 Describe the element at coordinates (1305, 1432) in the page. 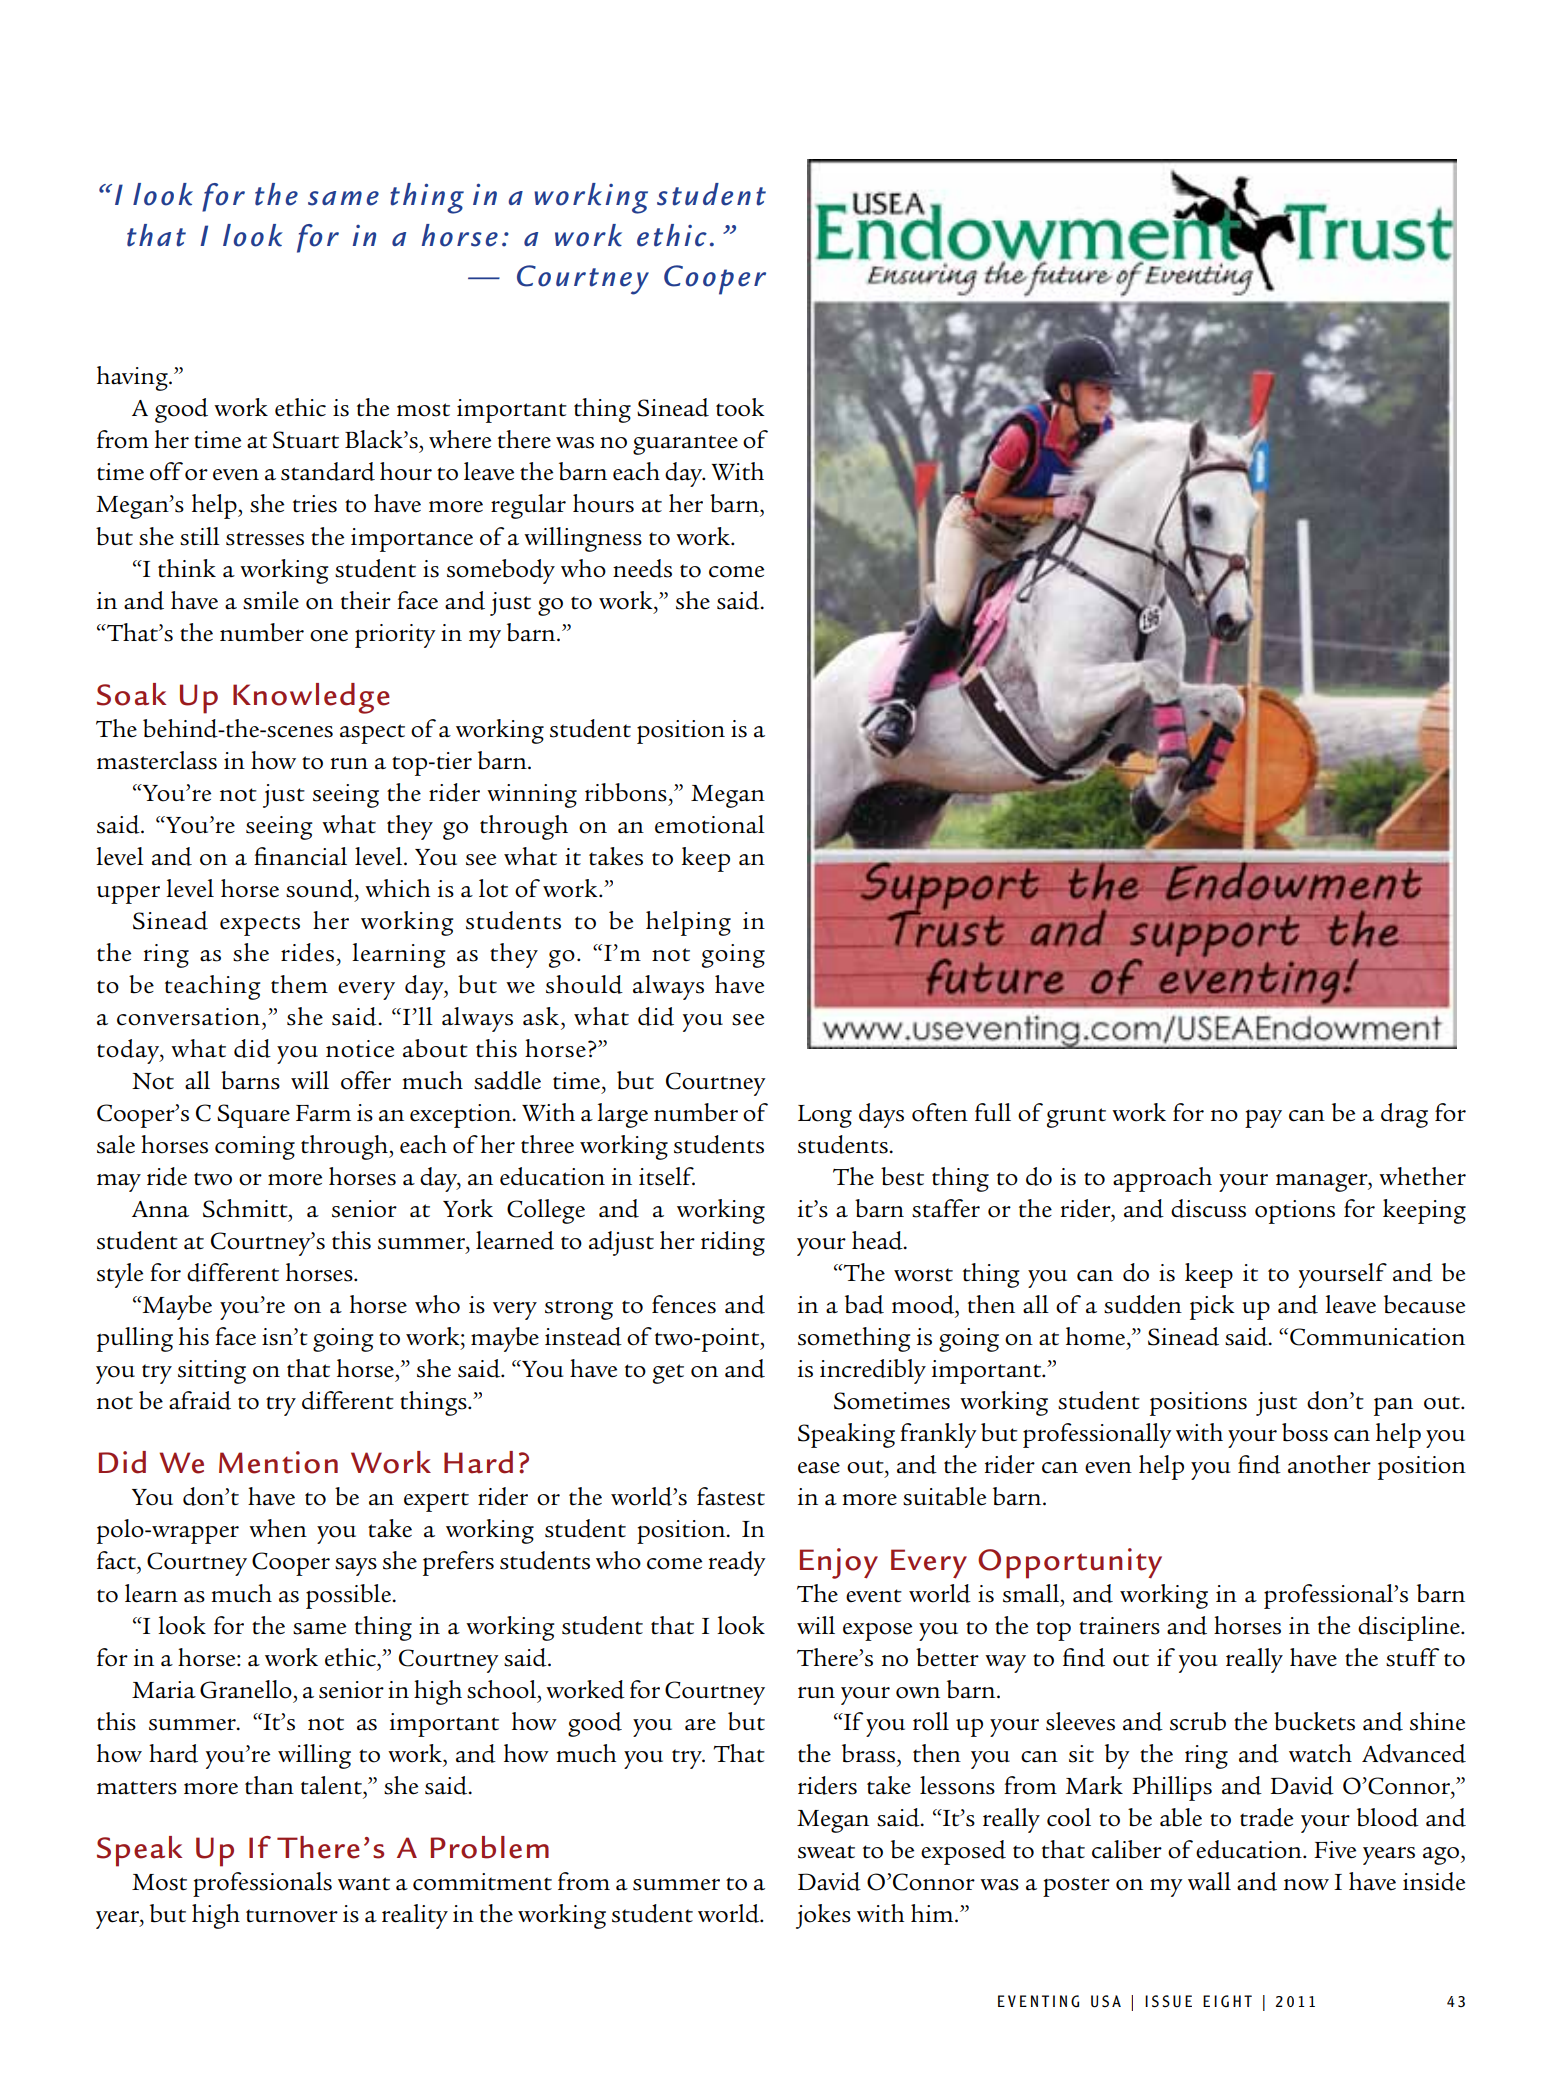

I see `boss` at that location.
